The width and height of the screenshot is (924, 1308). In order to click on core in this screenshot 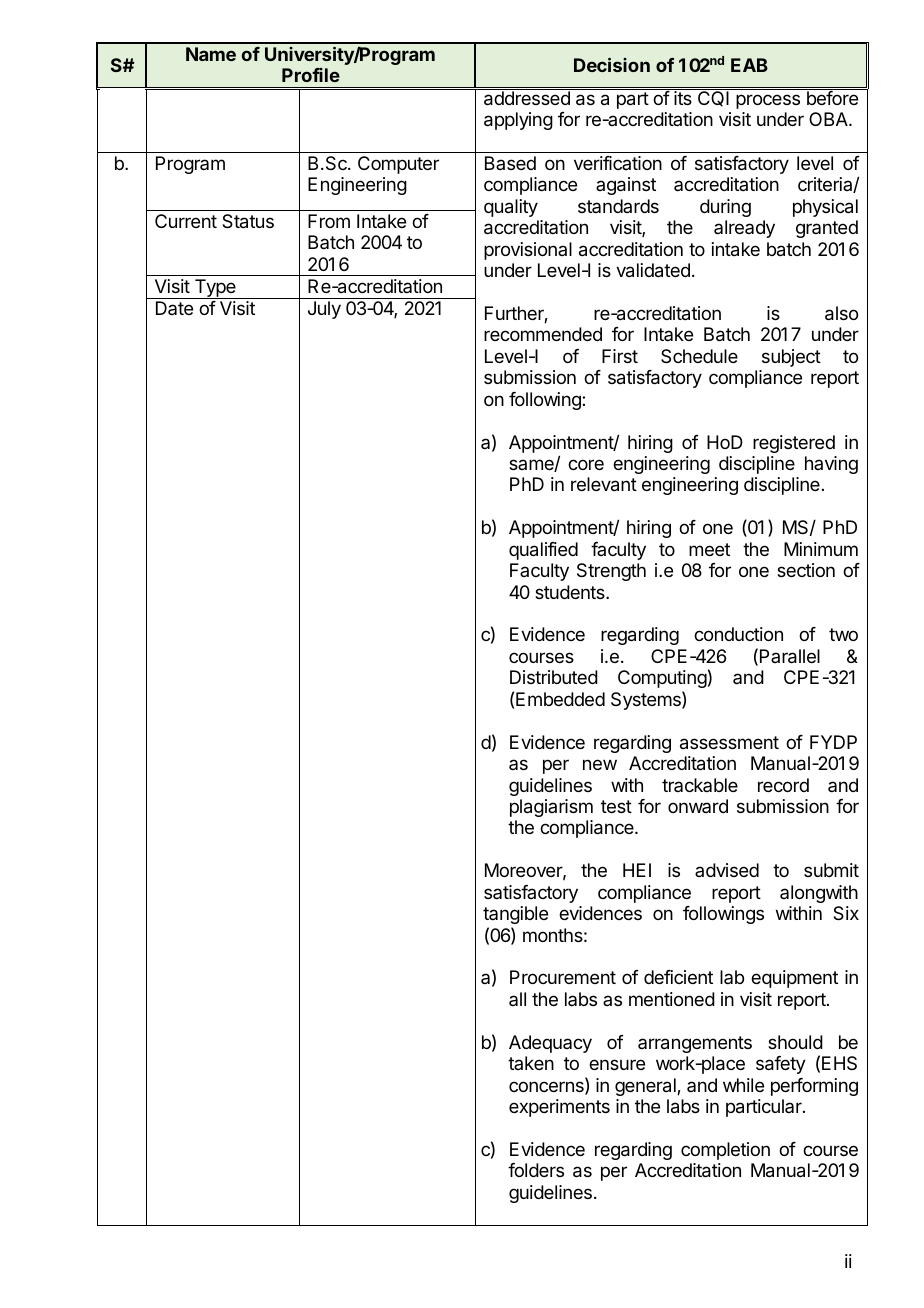, I will do `click(586, 464)`.
